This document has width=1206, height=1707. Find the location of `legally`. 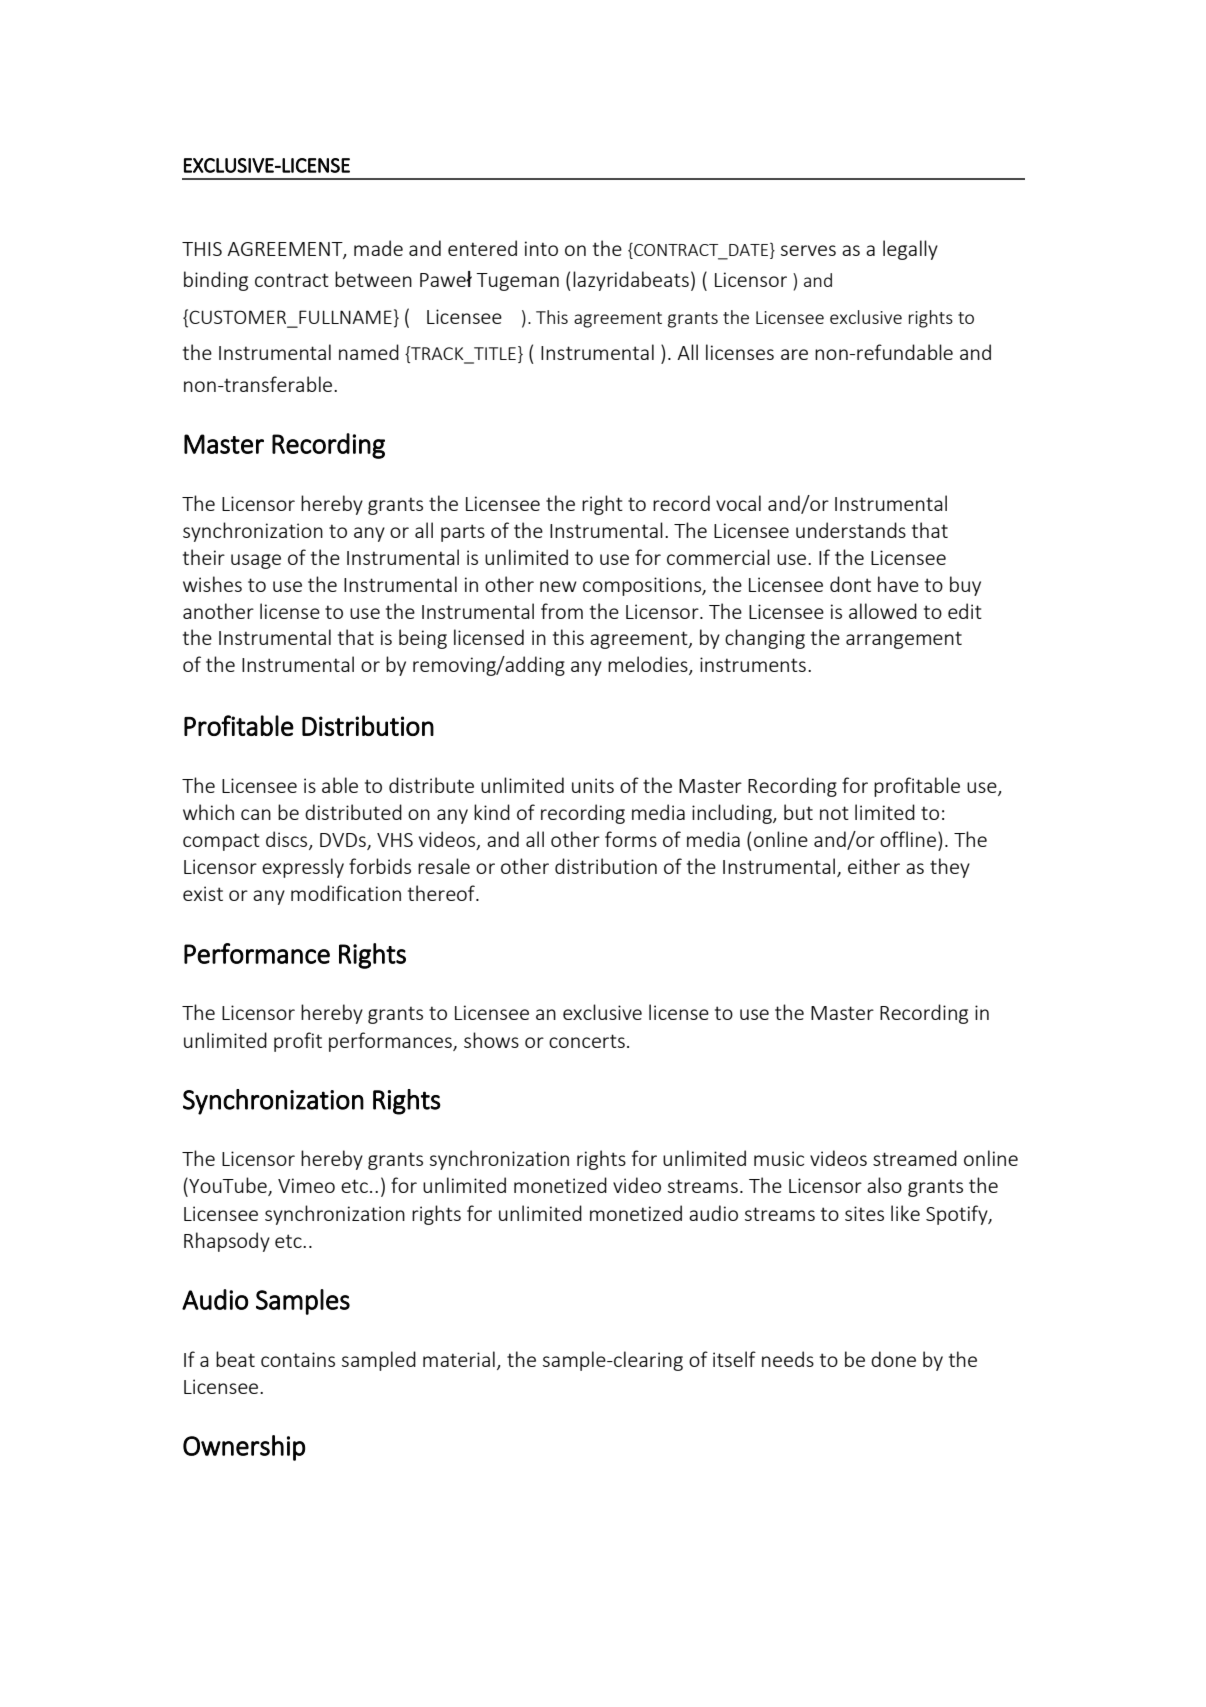

legally is located at coordinates (910, 250).
